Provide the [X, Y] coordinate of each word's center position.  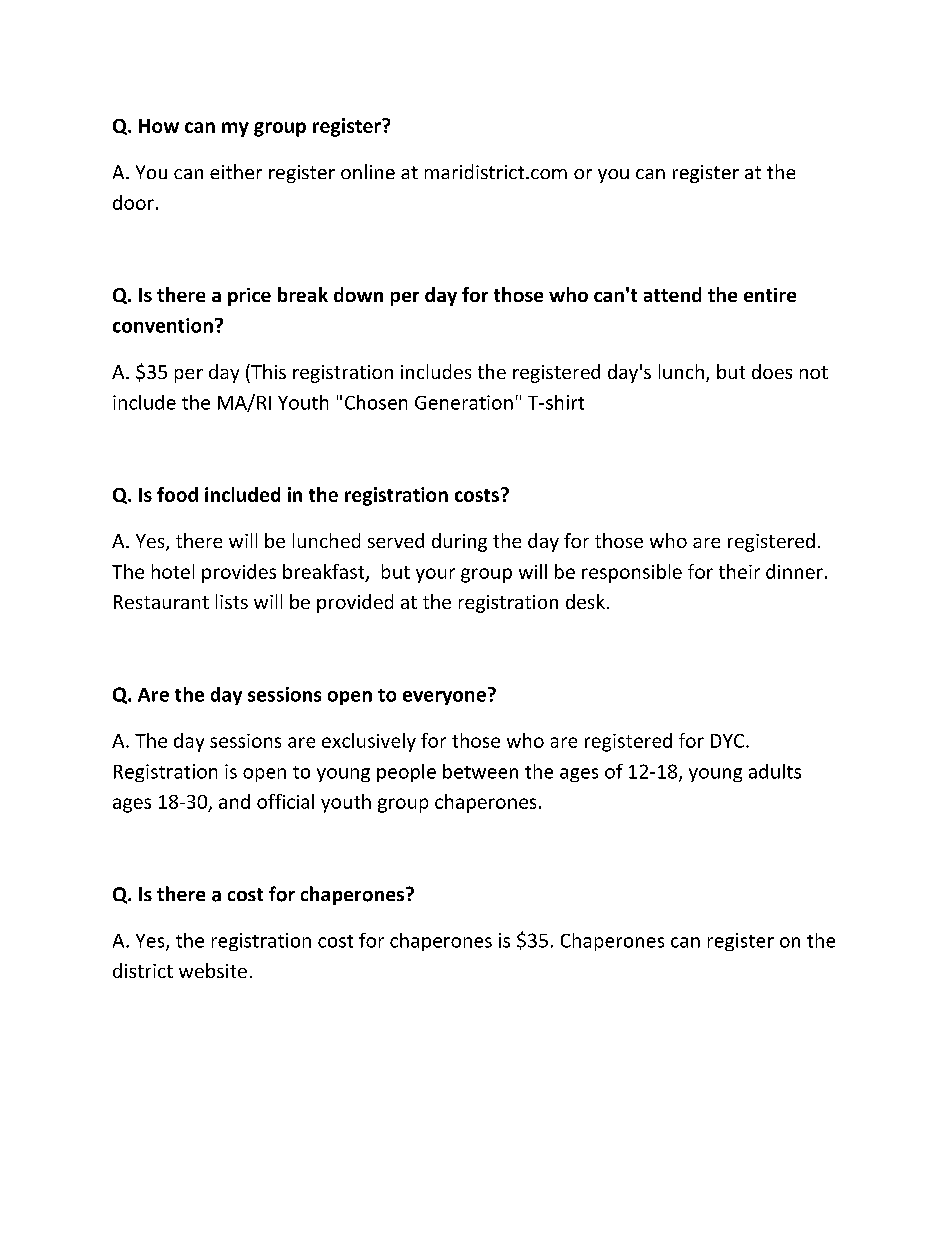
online [368, 171]
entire [770, 295]
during [459, 542]
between [480, 771]
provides [239, 573]
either [236, 171]
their [739, 571]
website [213, 970]
